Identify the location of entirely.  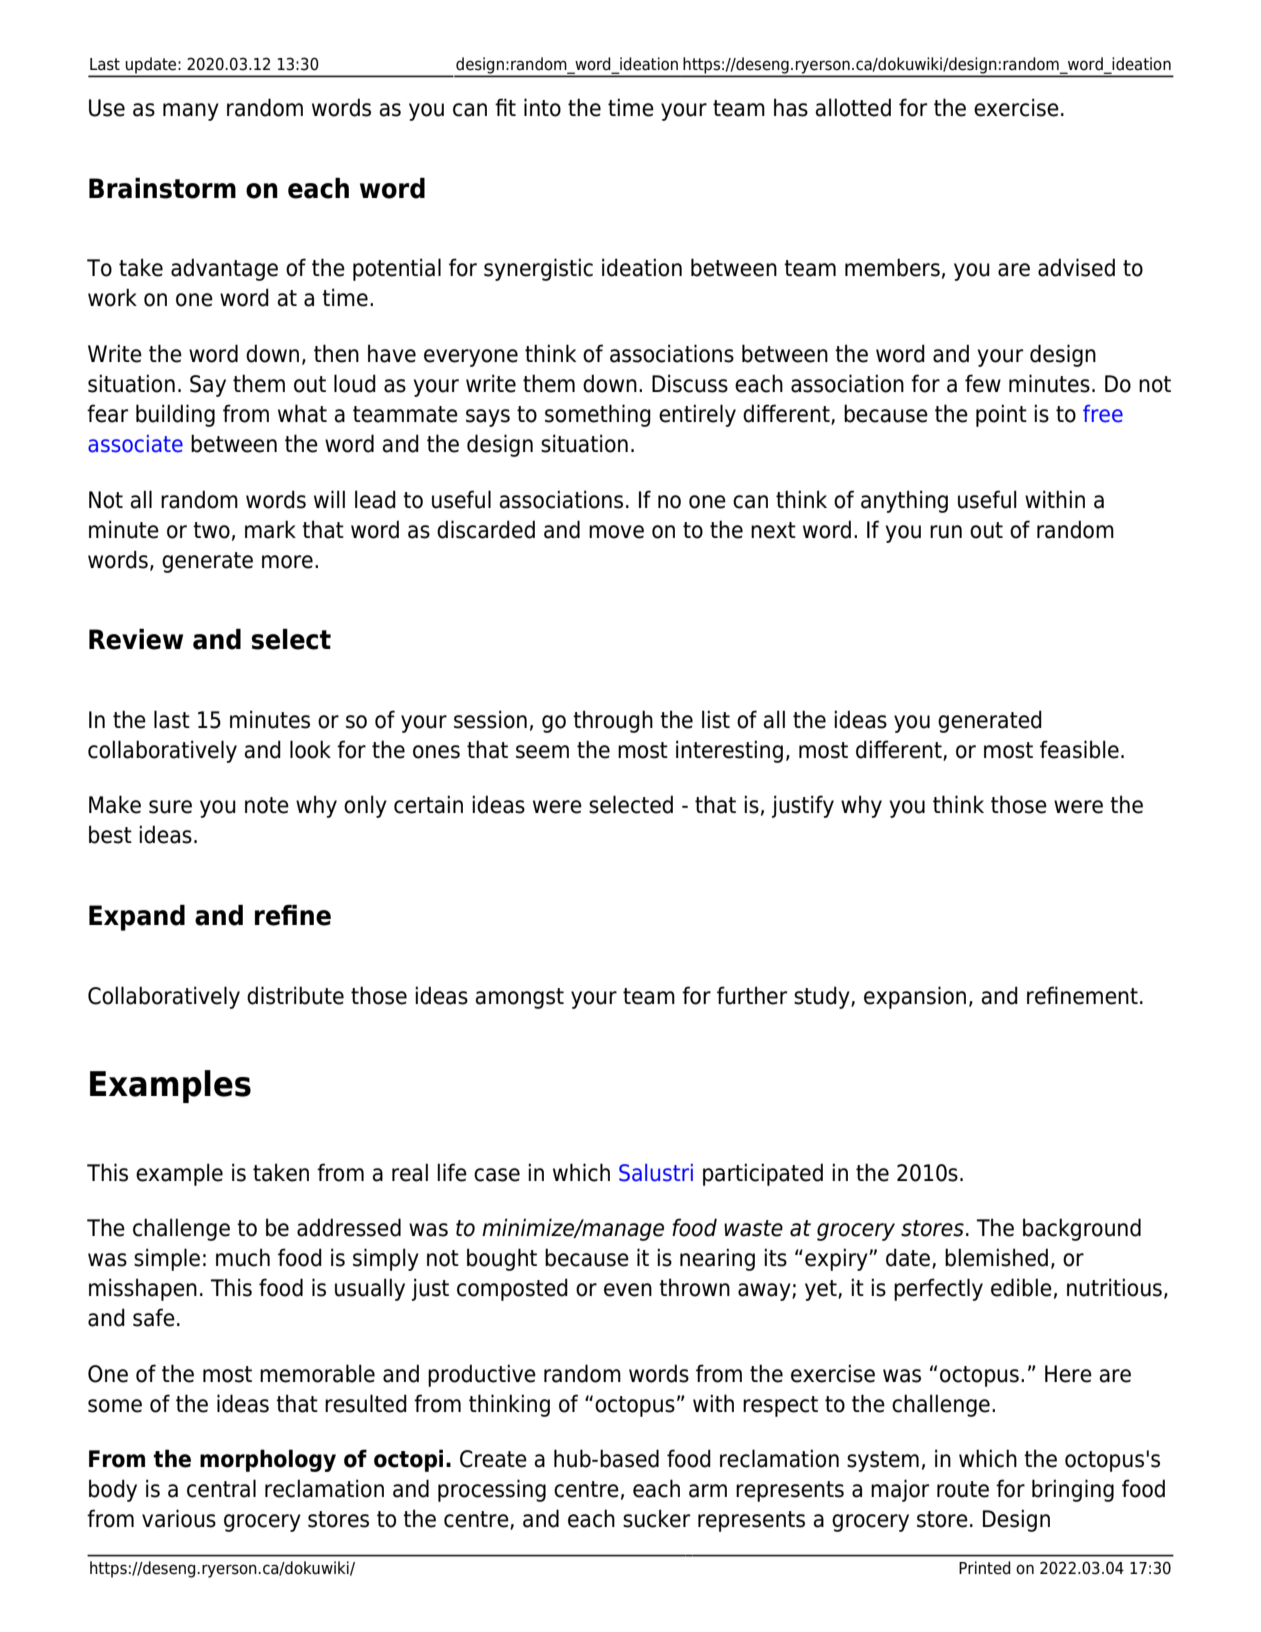
(697, 415).
